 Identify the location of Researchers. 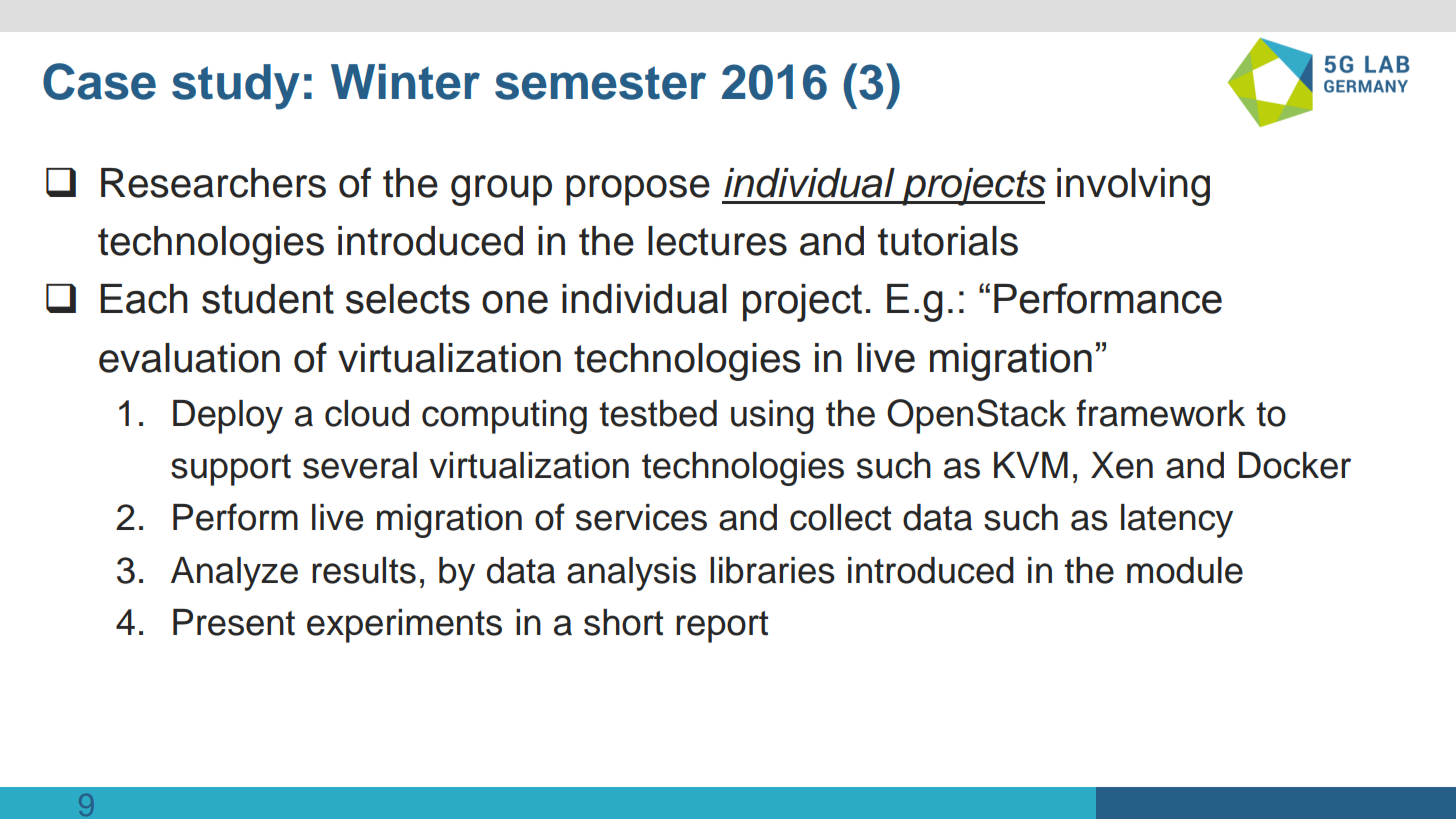
(213, 183).
